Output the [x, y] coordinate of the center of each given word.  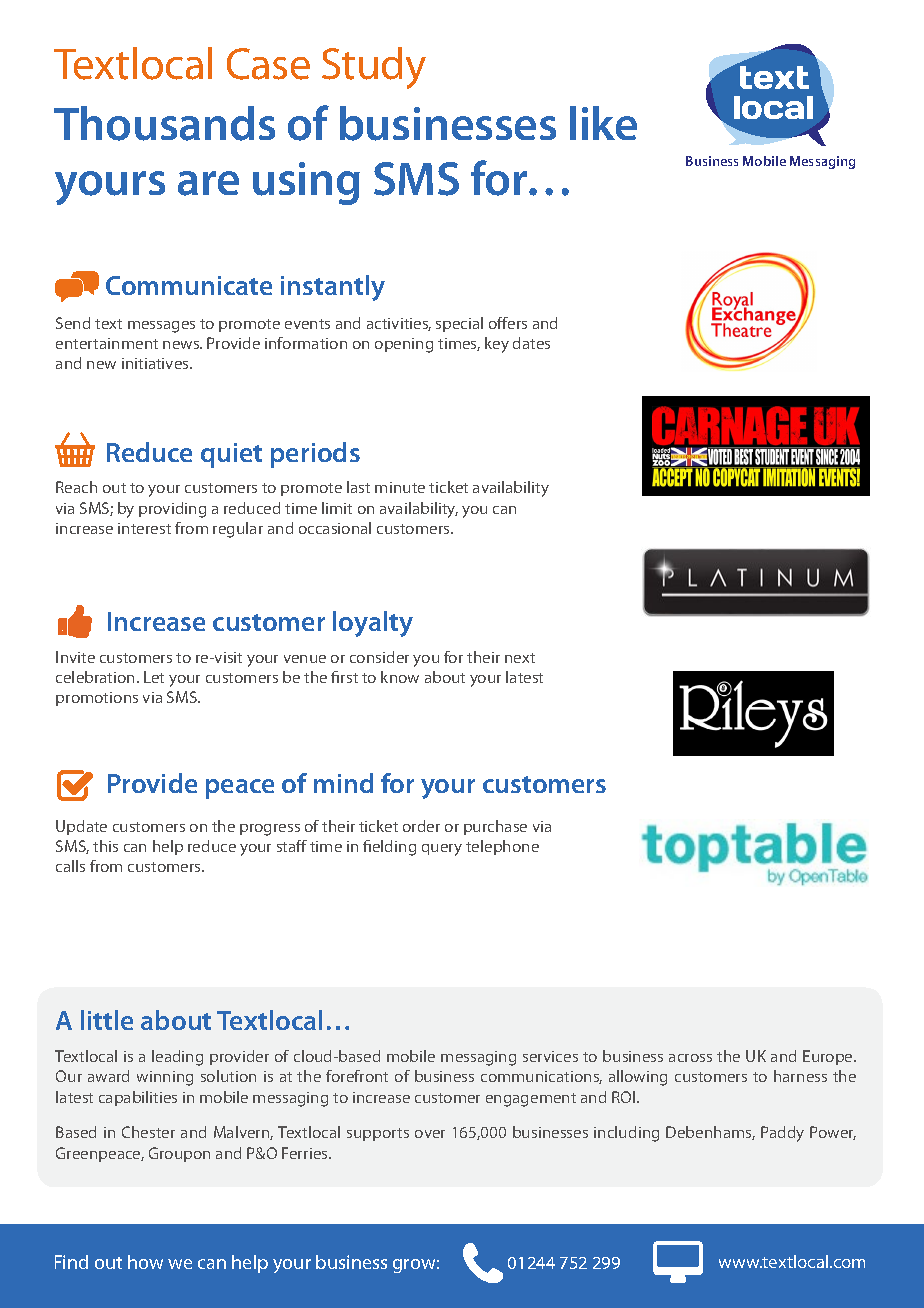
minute [400, 487]
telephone [502, 847]
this [105, 846]
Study [374, 68]
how [145, 1262]
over [430, 1134]
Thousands [164, 123]
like [603, 123]
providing [172, 510]
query [442, 850]
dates [531, 343]
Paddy [782, 1134]
